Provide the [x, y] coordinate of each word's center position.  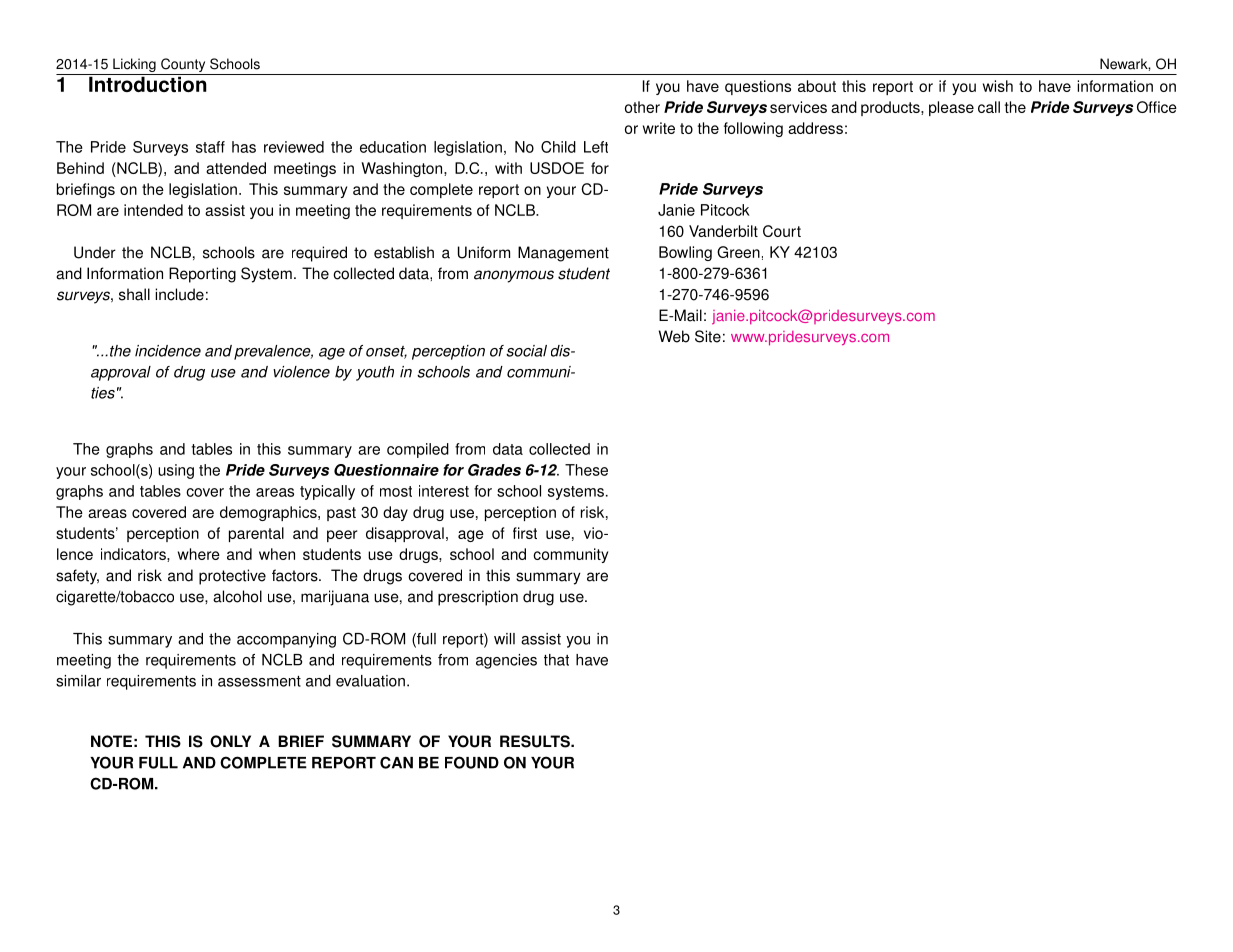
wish [998, 86]
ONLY [230, 741]
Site [708, 336]
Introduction [148, 83]
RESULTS [536, 741]
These [586, 470]
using [176, 471]
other [642, 107]
